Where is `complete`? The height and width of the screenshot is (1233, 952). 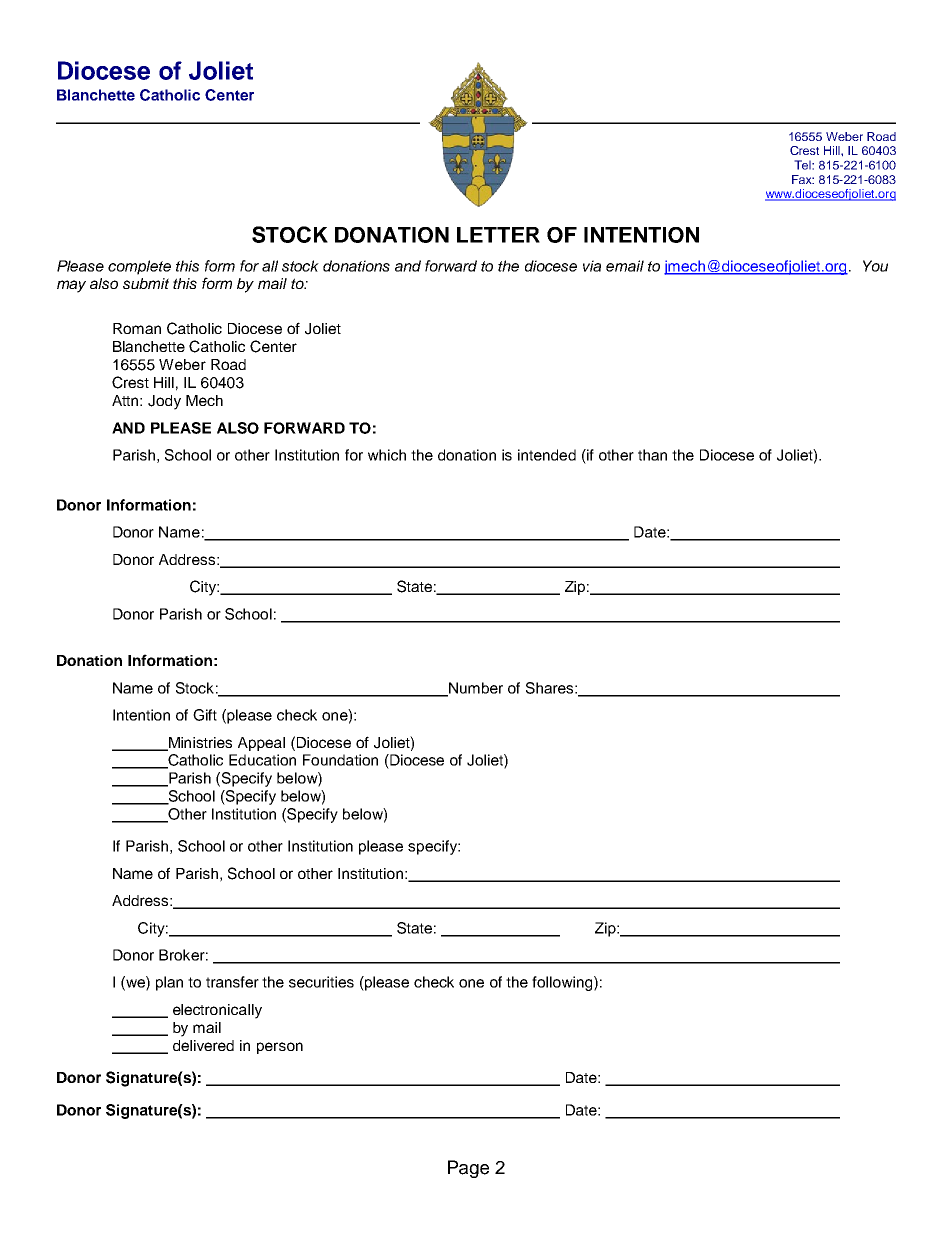
complete is located at coordinates (139, 267).
